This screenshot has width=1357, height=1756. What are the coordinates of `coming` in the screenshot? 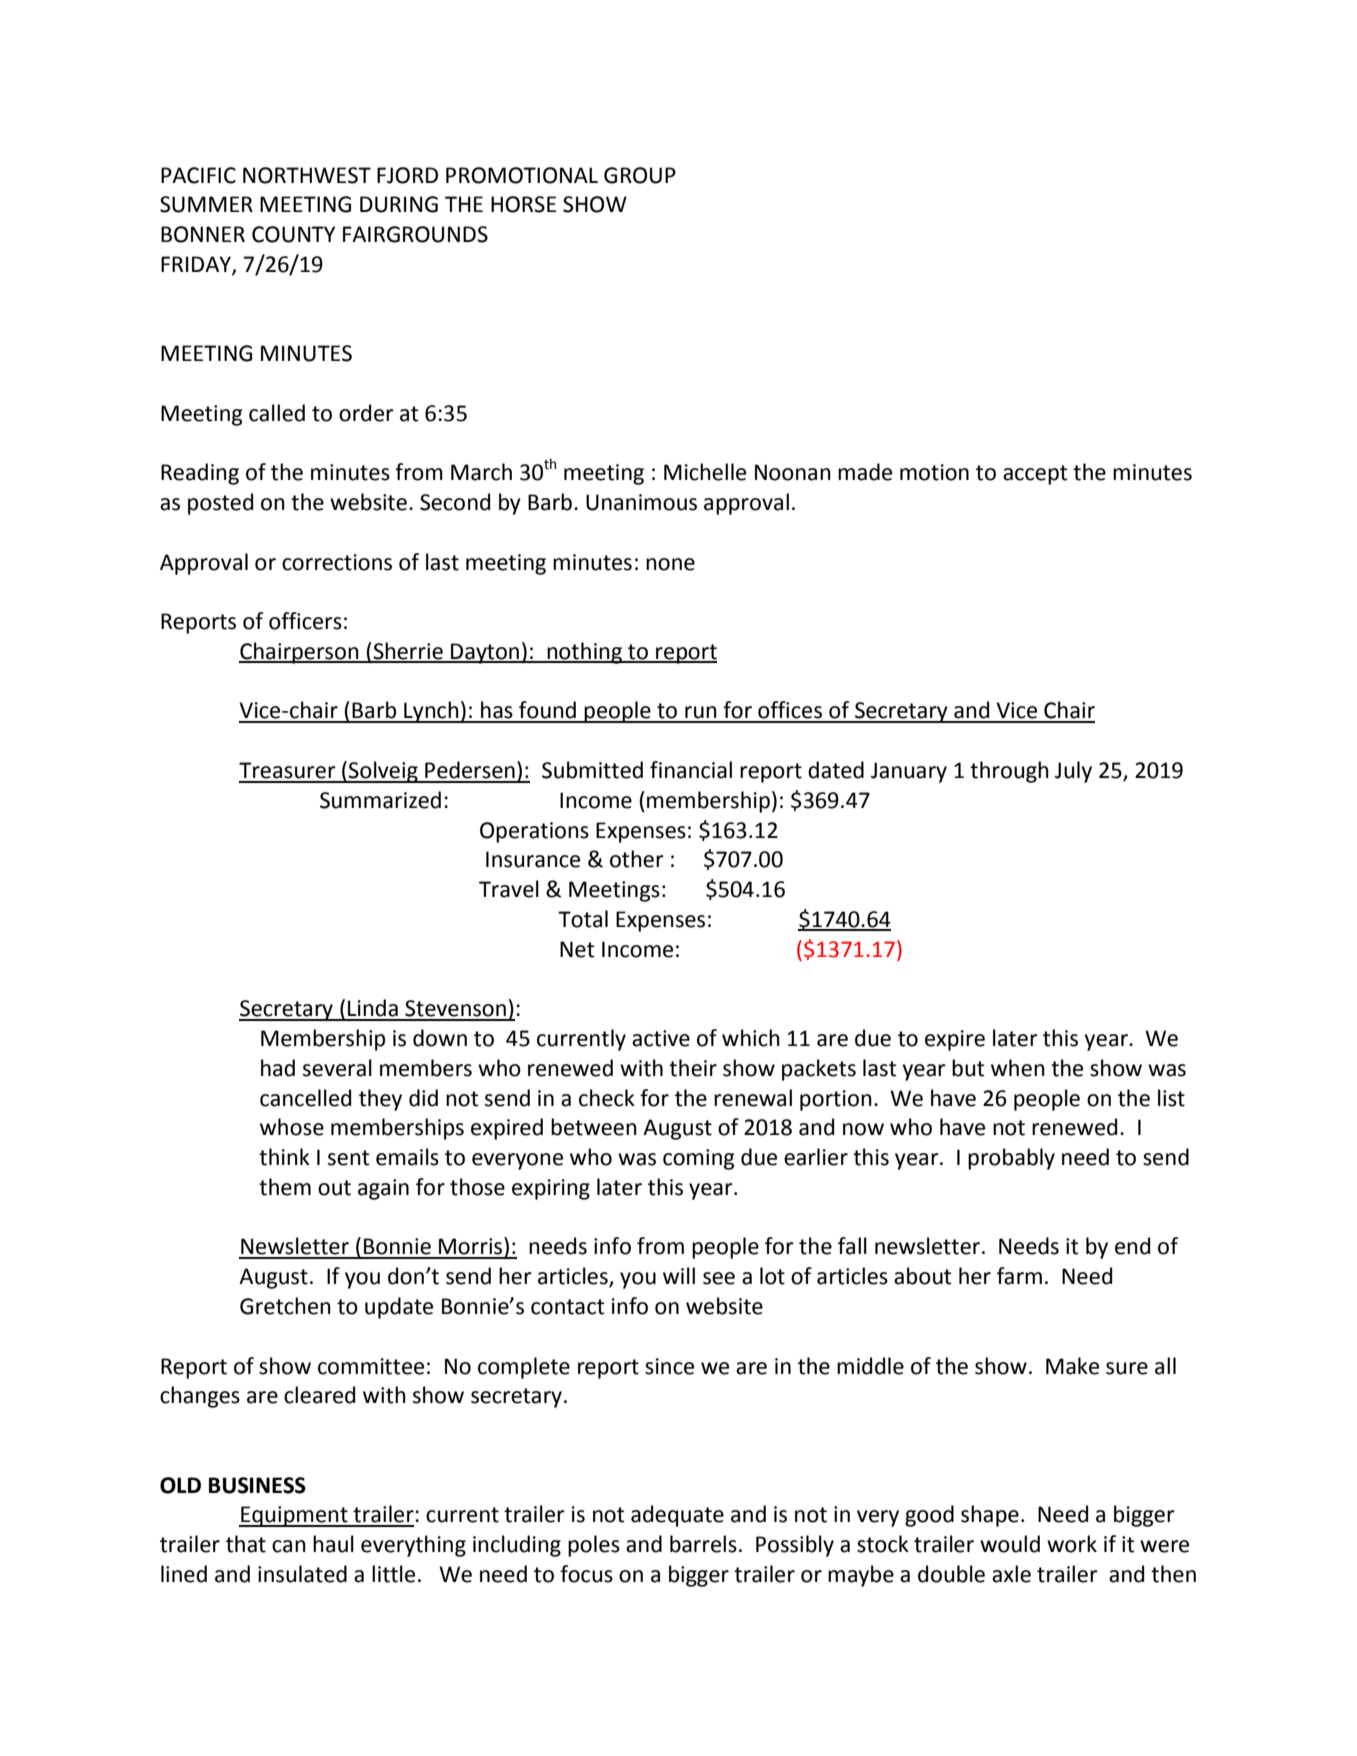 It's located at (699, 1159).
